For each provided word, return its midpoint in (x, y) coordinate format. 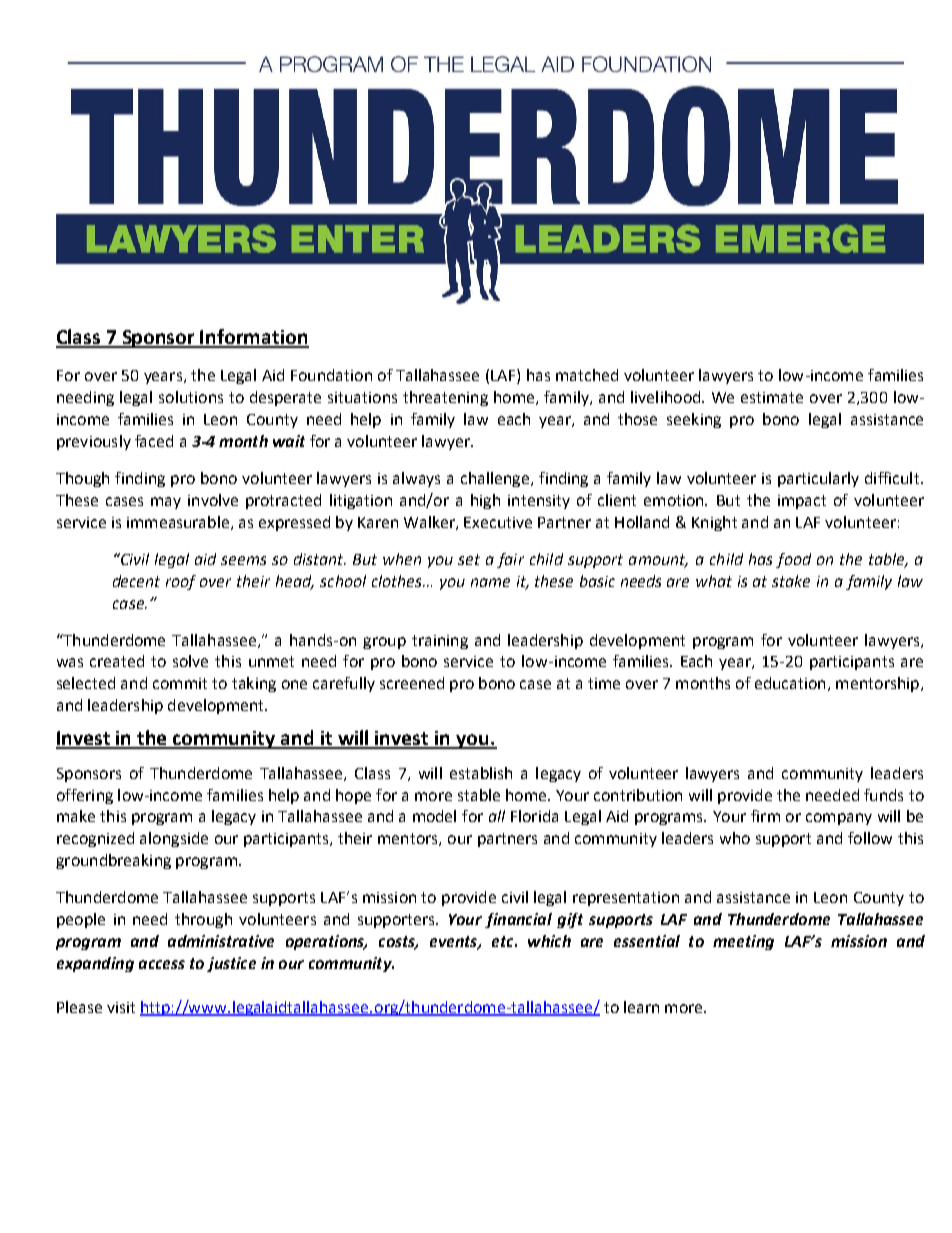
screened (412, 683)
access (162, 964)
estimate (772, 397)
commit (180, 683)
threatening (445, 398)
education (790, 683)
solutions (191, 397)
